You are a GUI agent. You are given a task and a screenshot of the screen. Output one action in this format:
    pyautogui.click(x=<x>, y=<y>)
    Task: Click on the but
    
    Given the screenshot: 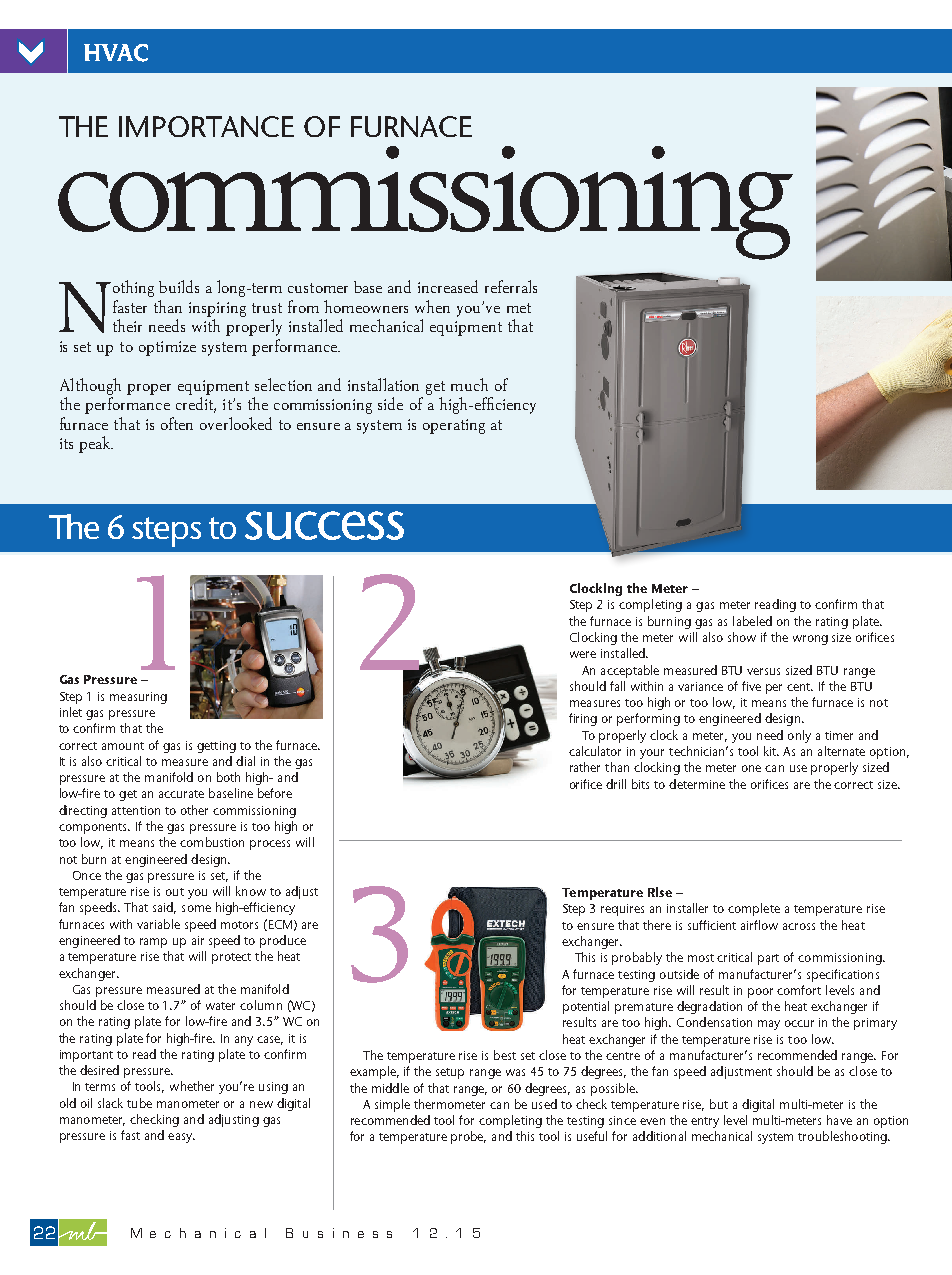 What is the action you would take?
    pyautogui.click(x=719, y=1104)
